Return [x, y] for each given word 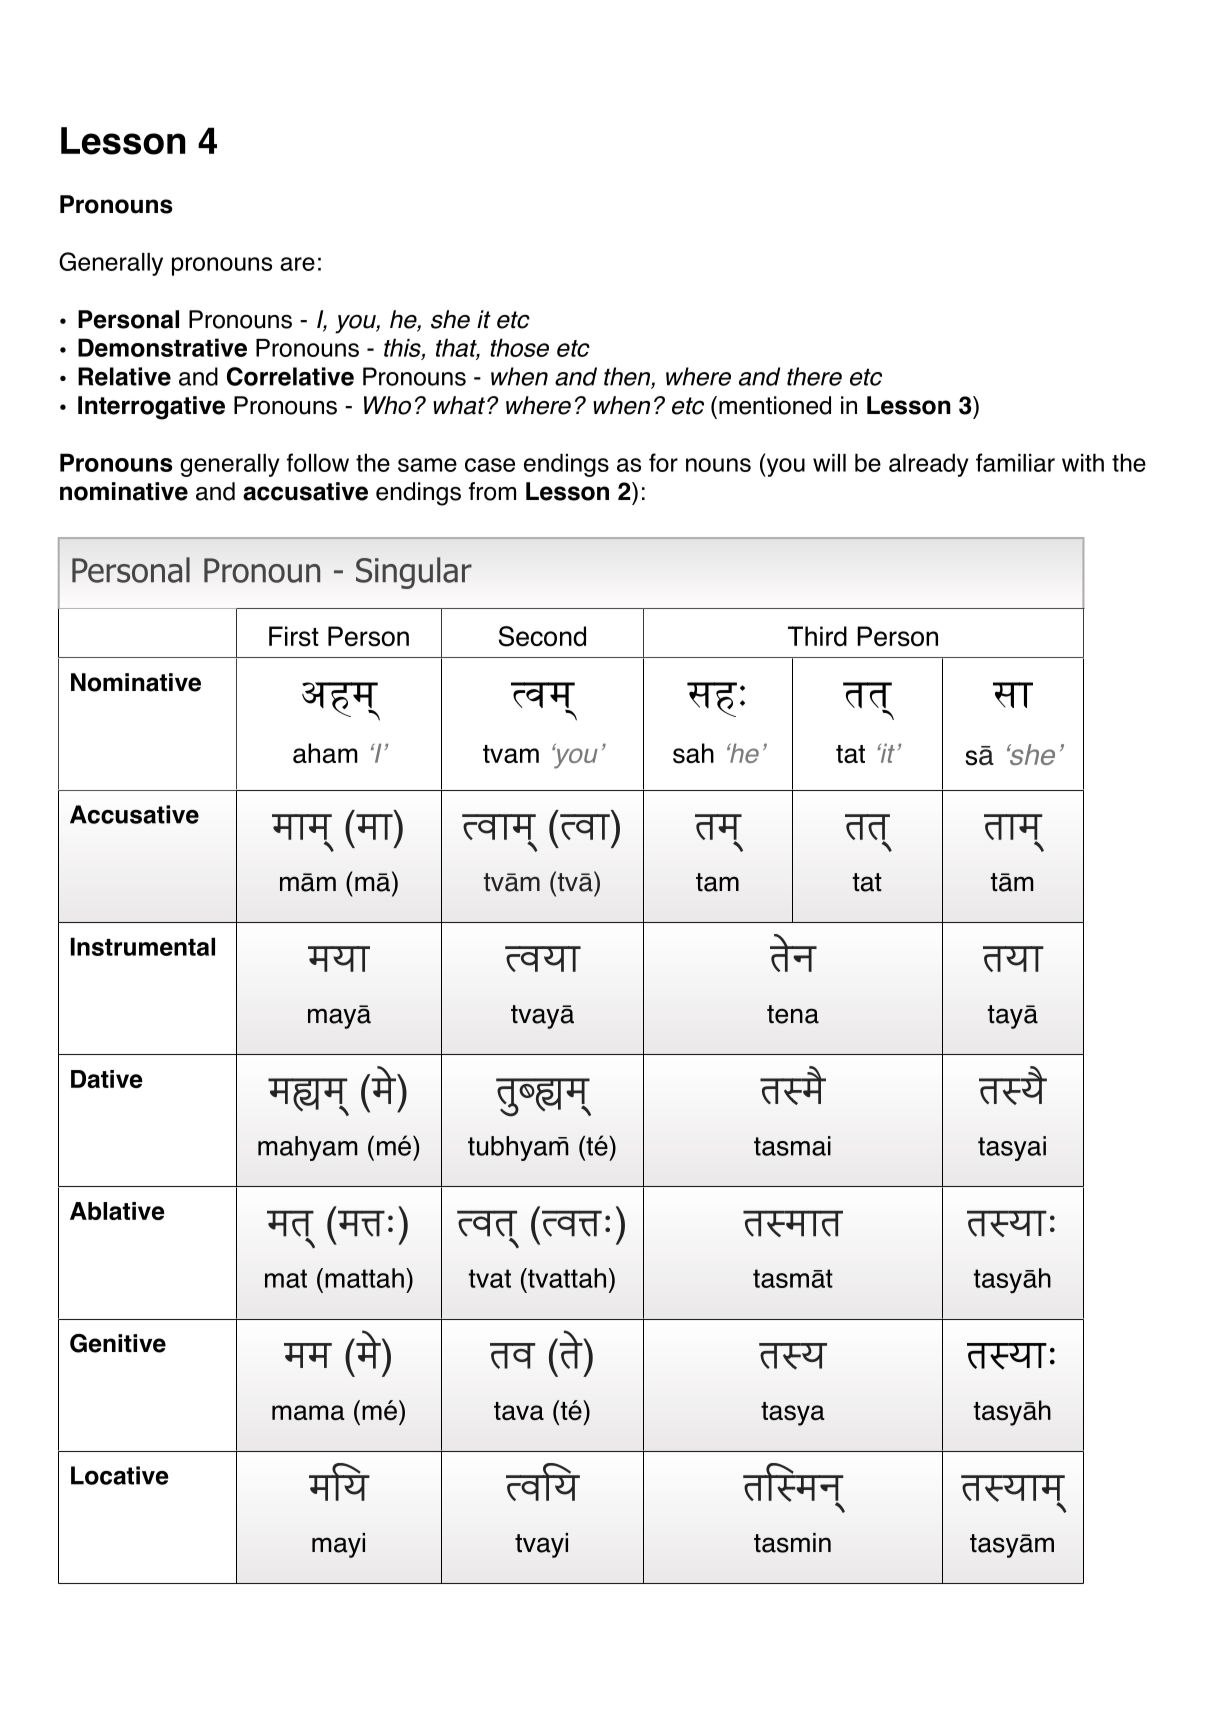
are [297, 264]
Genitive [118, 1343]
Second [542, 636]
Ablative [117, 1211]
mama [308, 1412]
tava [519, 1411]
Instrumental [143, 946]
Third [817, 636]
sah [693, 753]
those [519, 347]
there [814, 376]
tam [717, 882]
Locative [120, 1475]
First [294, 636]
